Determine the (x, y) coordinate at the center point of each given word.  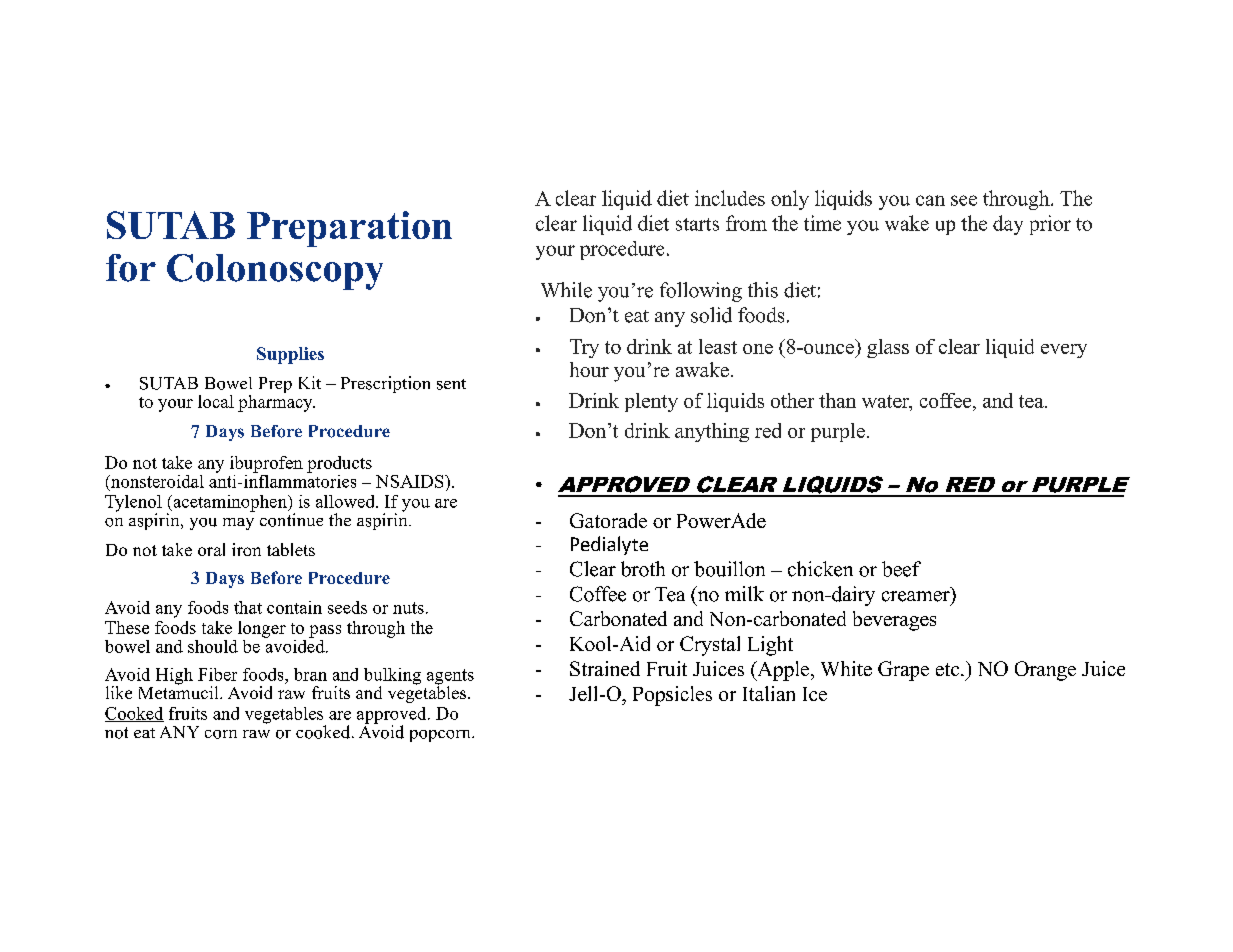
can (930, 200)
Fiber (217, 674)
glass (888, 348)
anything (712, 432)
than (837, 400)
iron (246, 549)
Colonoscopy (275, 272)
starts (697, 224)
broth (643, 569)
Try (584, 348)
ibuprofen (266, 464)
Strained (605, 668)
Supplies (290, 355)
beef (901, 569)
